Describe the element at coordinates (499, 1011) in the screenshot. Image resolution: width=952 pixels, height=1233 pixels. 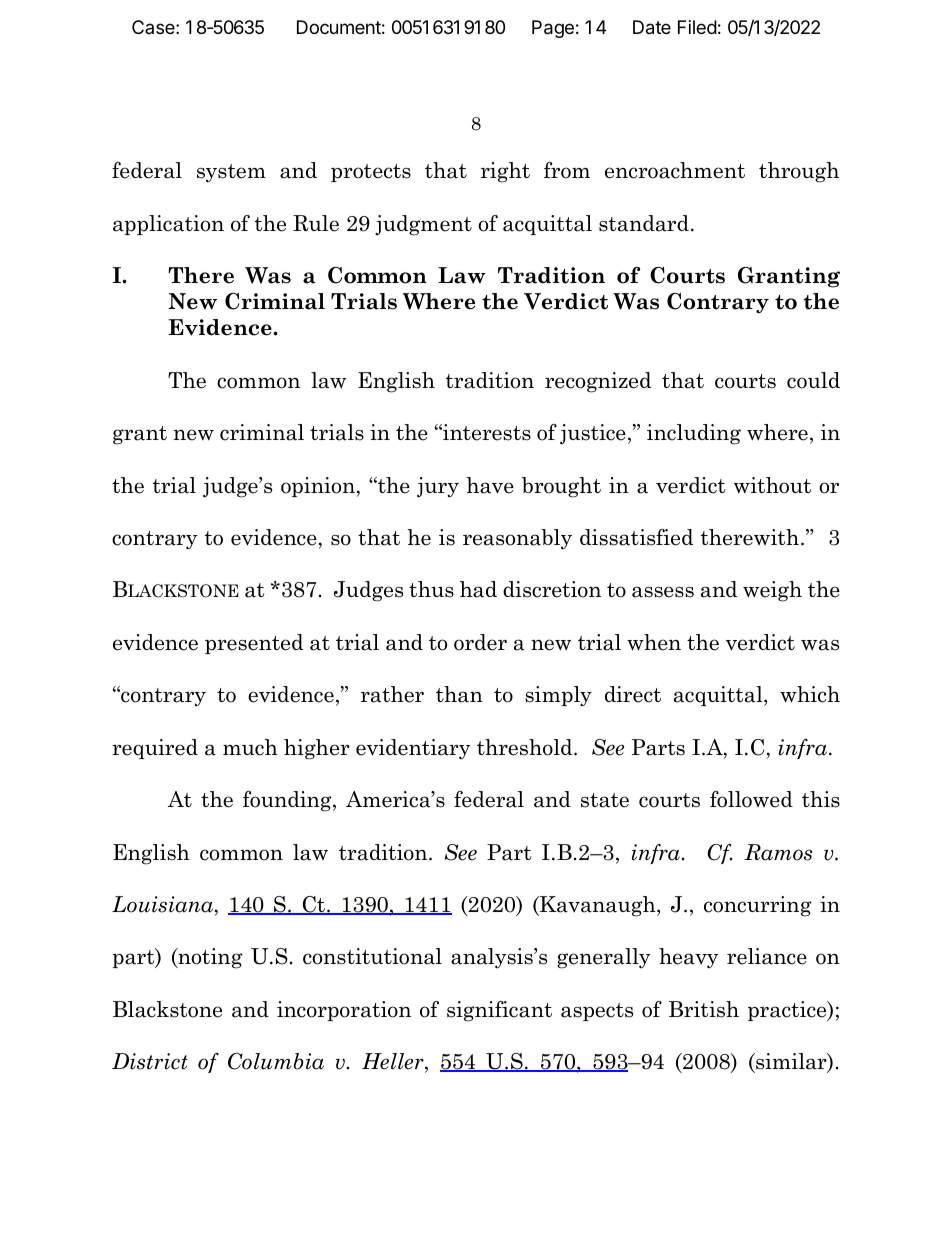
I see `significant` at that location.
